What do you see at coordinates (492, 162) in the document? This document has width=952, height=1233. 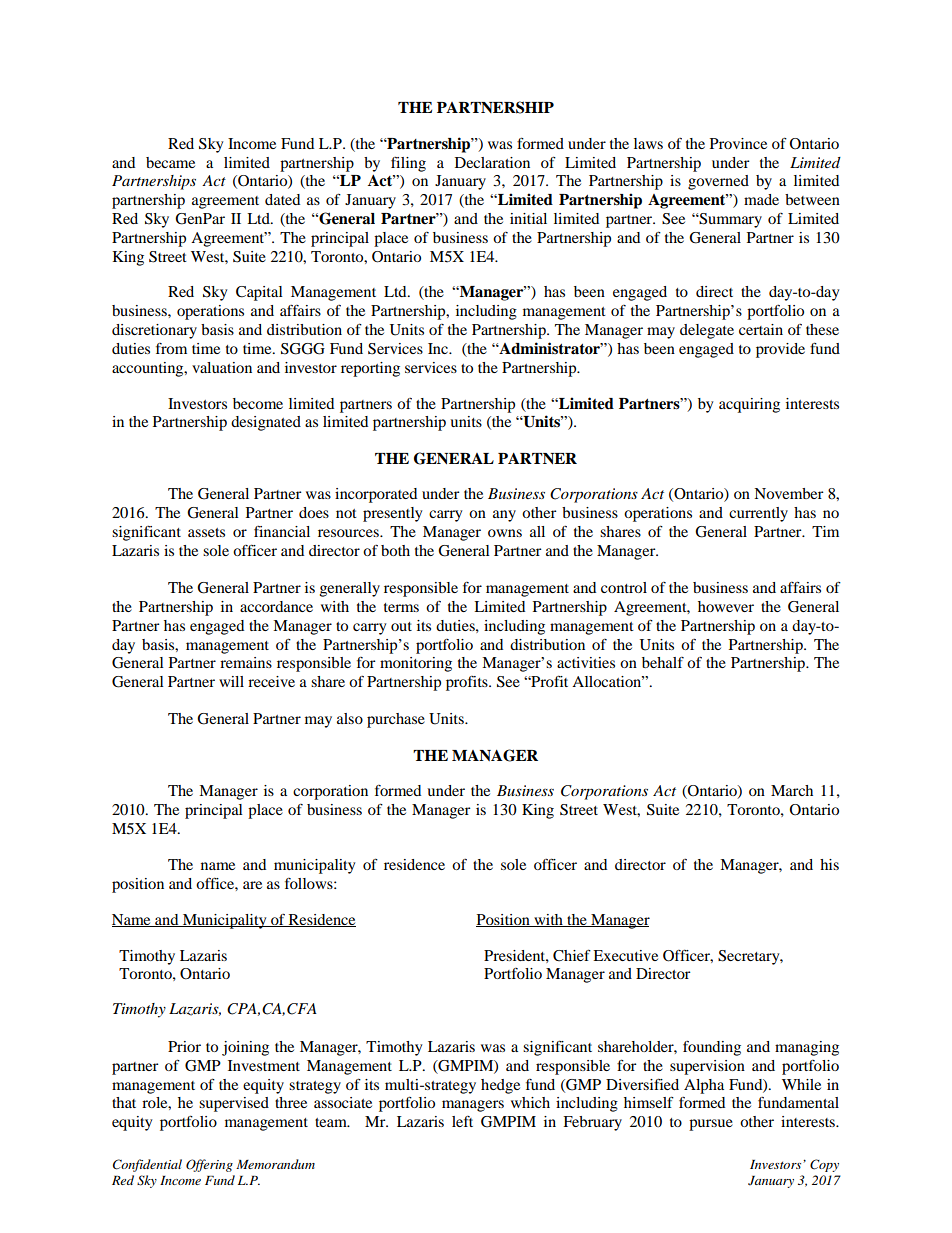 I see `Declaration` at bounding box center [492, 162].
